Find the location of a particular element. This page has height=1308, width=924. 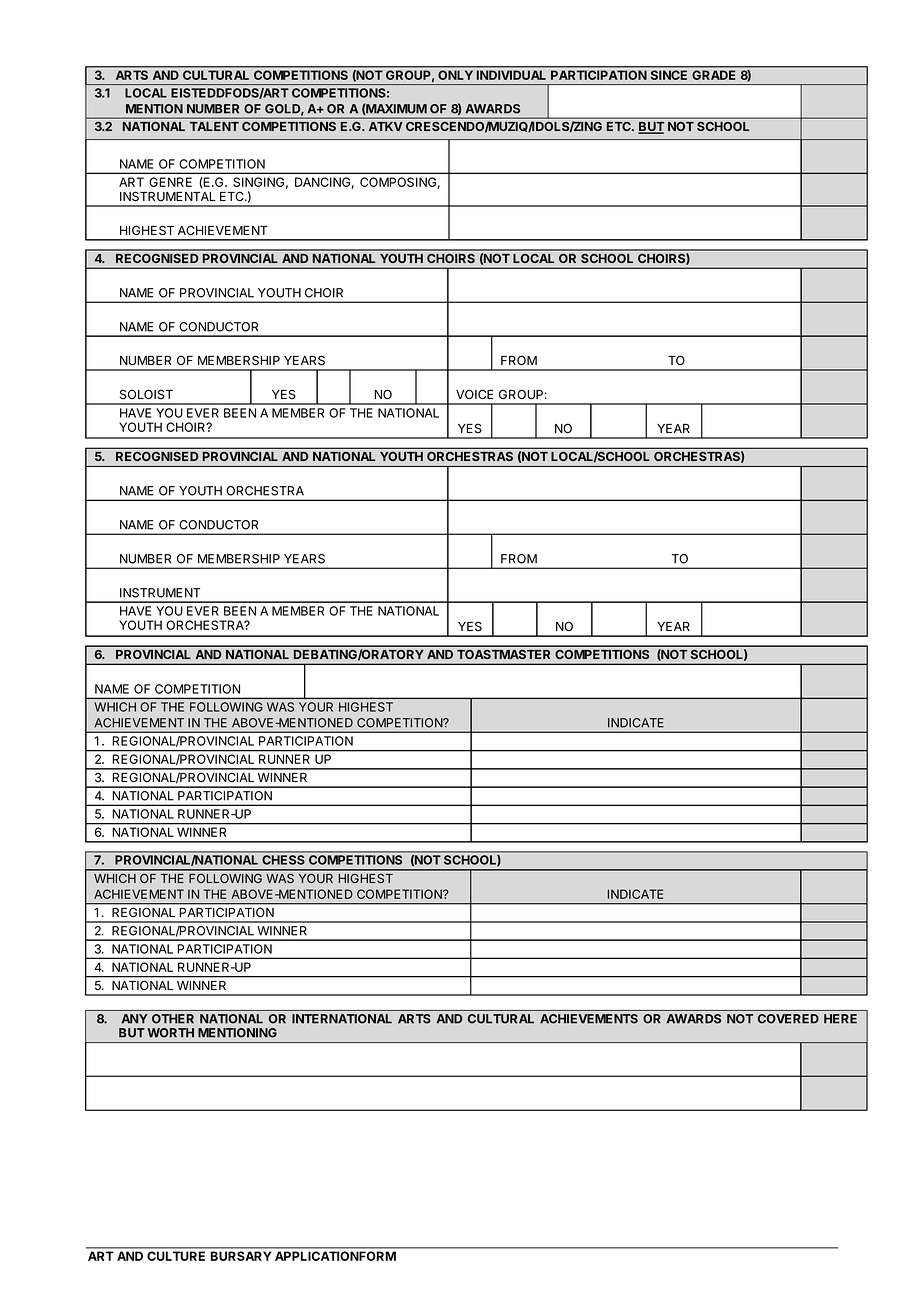

VOICE is located at coordinates (474, 394).
